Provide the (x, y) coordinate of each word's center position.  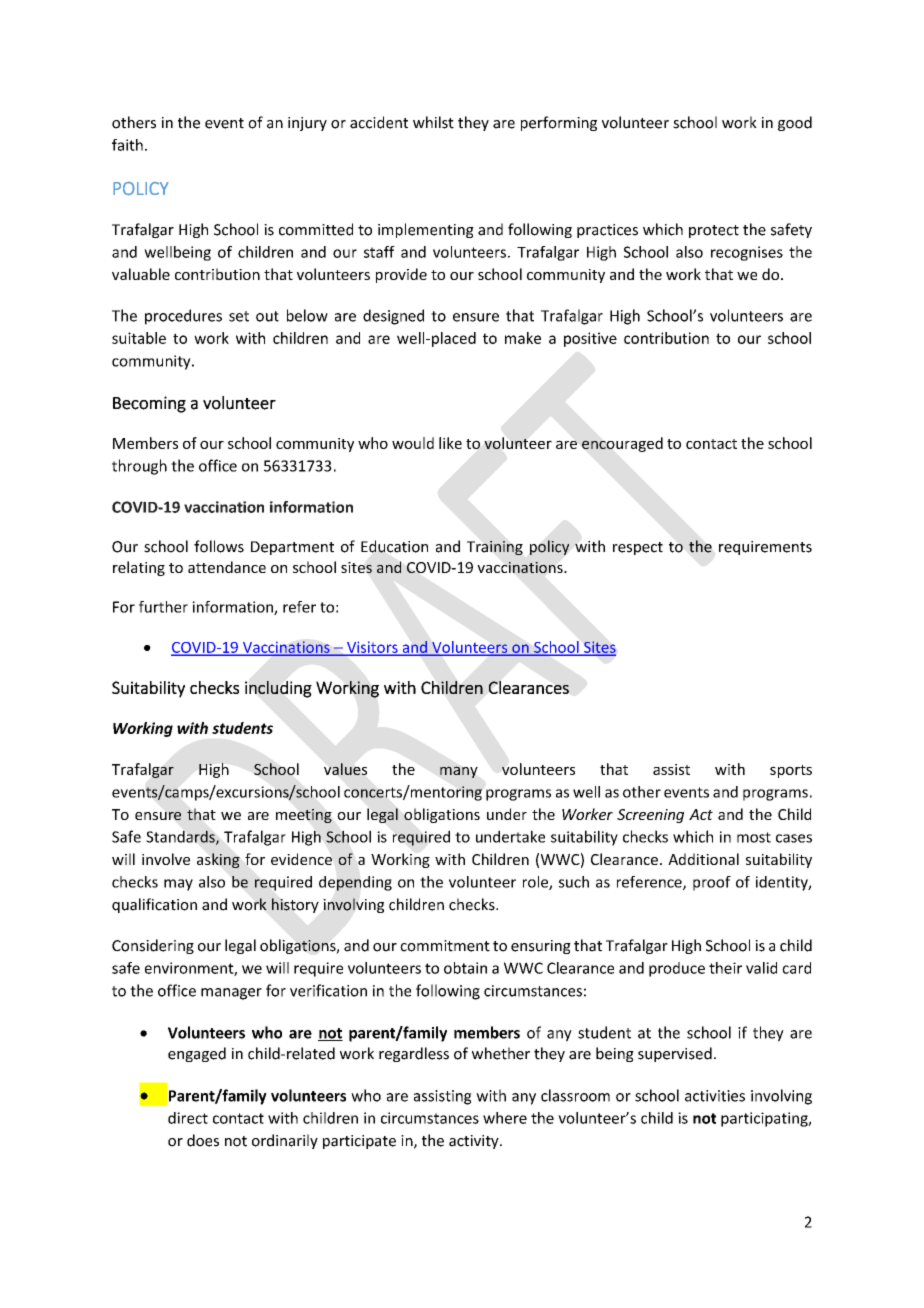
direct (188, 1118)
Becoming (149, 404)
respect (638, 548)
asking (218, 860)
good (795, 123)
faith (127, 145)
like (450, 443)
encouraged (622, 444)
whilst (433, 122)
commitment (445, 946)
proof (712, 883)
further (163, 607)
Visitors (372, 648)
